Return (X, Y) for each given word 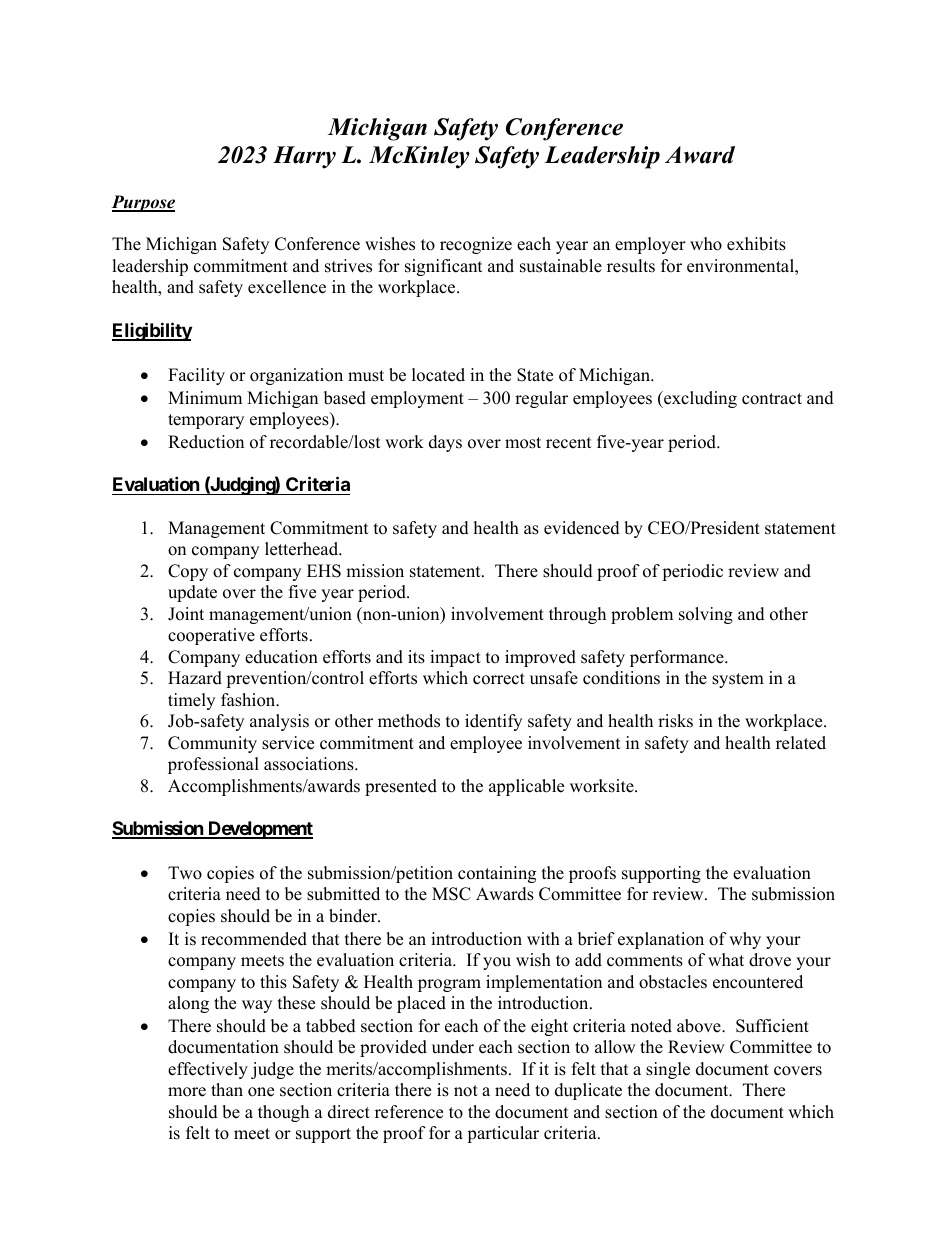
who (706, 244)
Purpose (143, 203)
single (668, 1070)
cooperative (211, 636)
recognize (476, 245)
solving (706, 615)
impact (455, 658)
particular (503, 1134)
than (227, 1089)
